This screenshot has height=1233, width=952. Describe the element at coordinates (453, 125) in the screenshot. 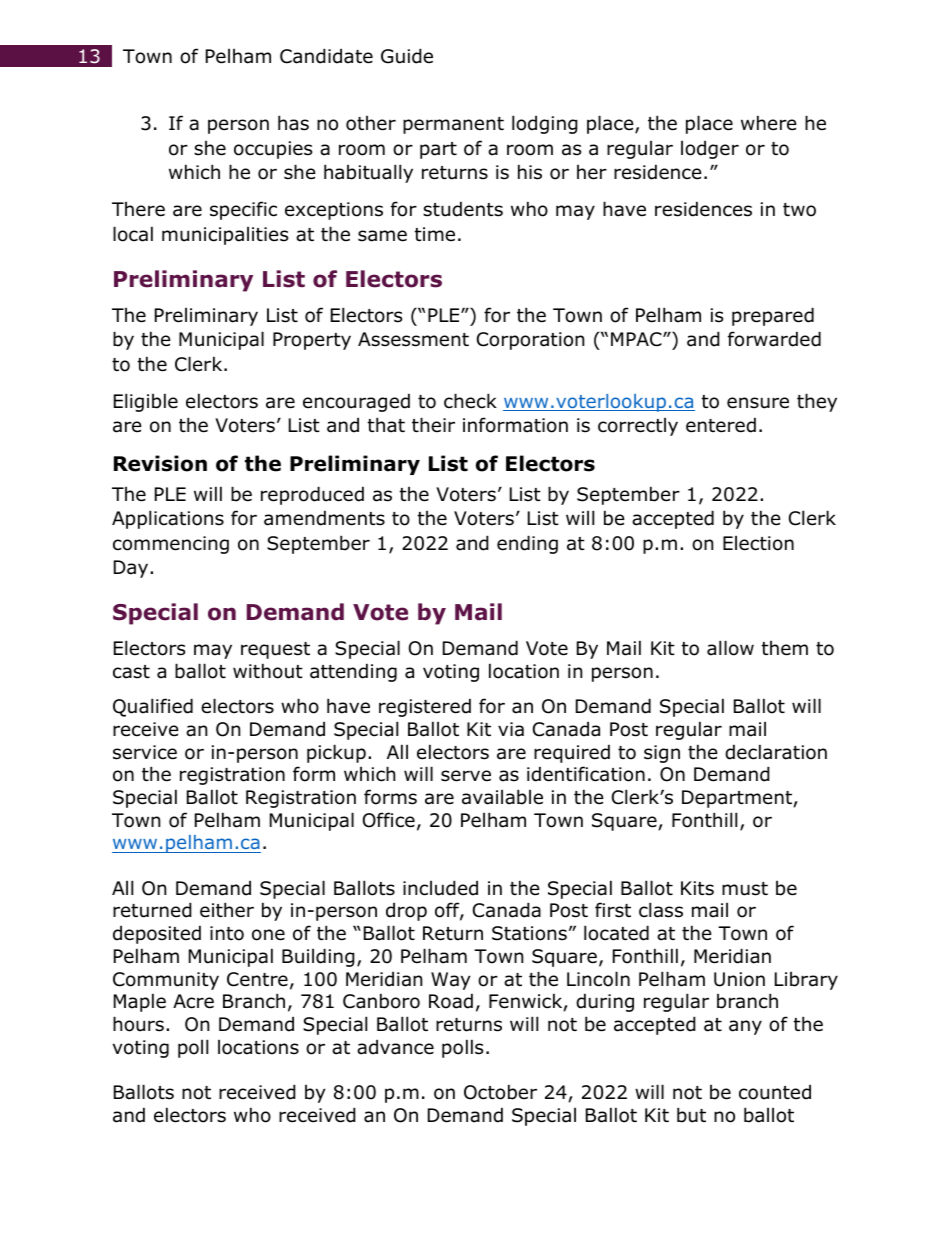

I see `permanent` at that location.
